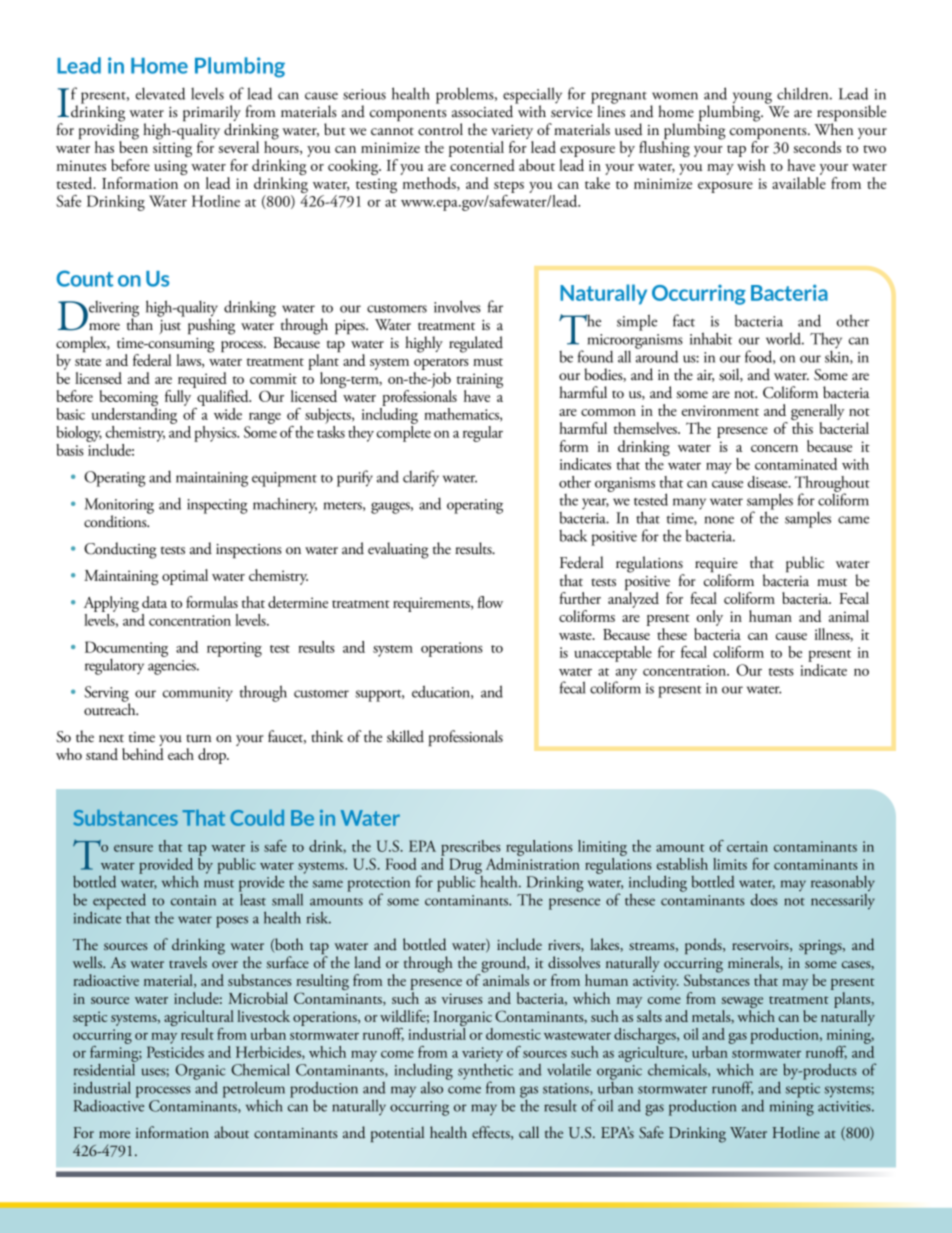 This document has width=952, height=1233. I want to click on training, so click(480, 382).
